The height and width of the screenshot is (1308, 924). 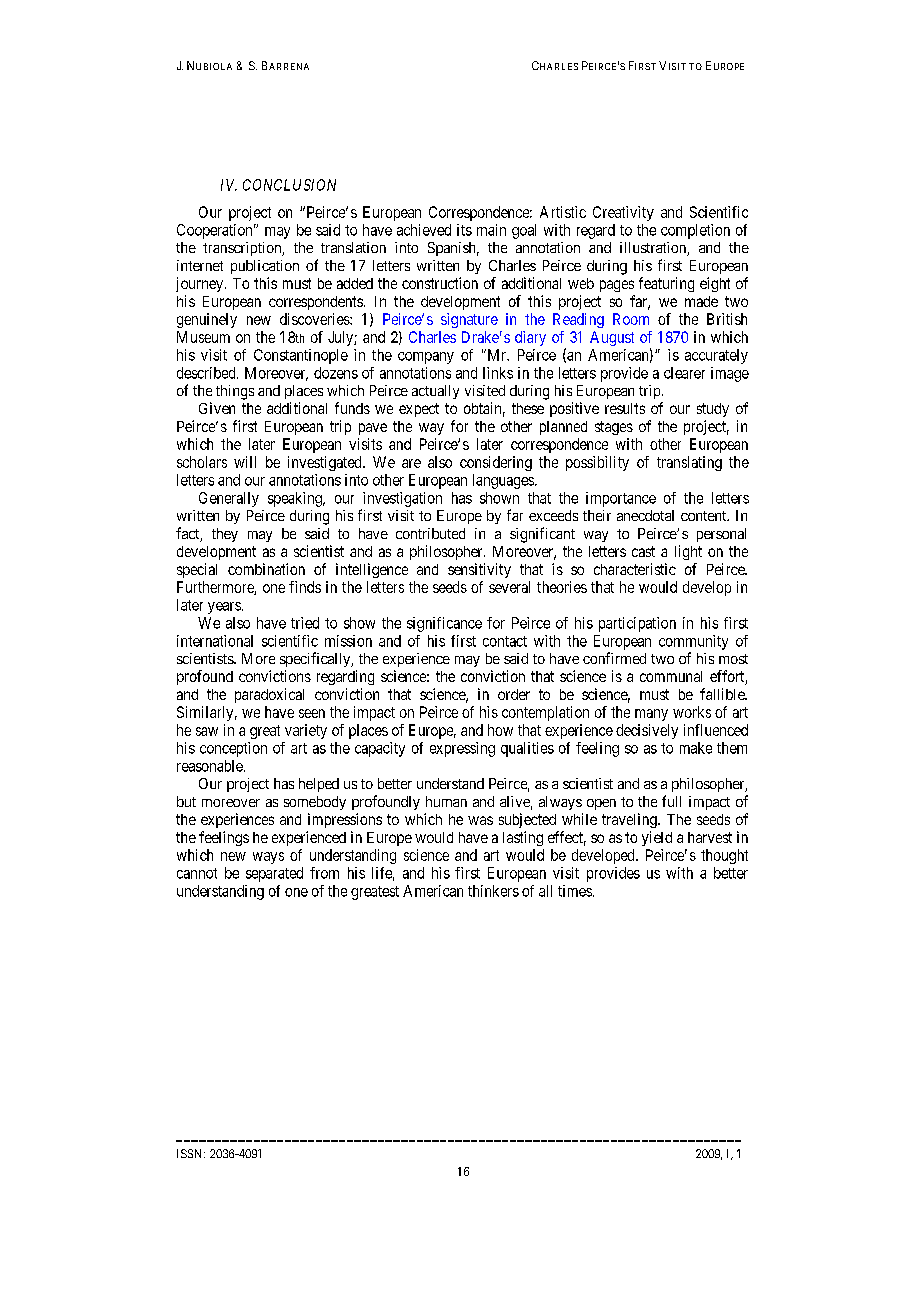 What do you see at coordinates (695, 231) in the screenshot?
I see `completion` at bounding box center [695, 231].
